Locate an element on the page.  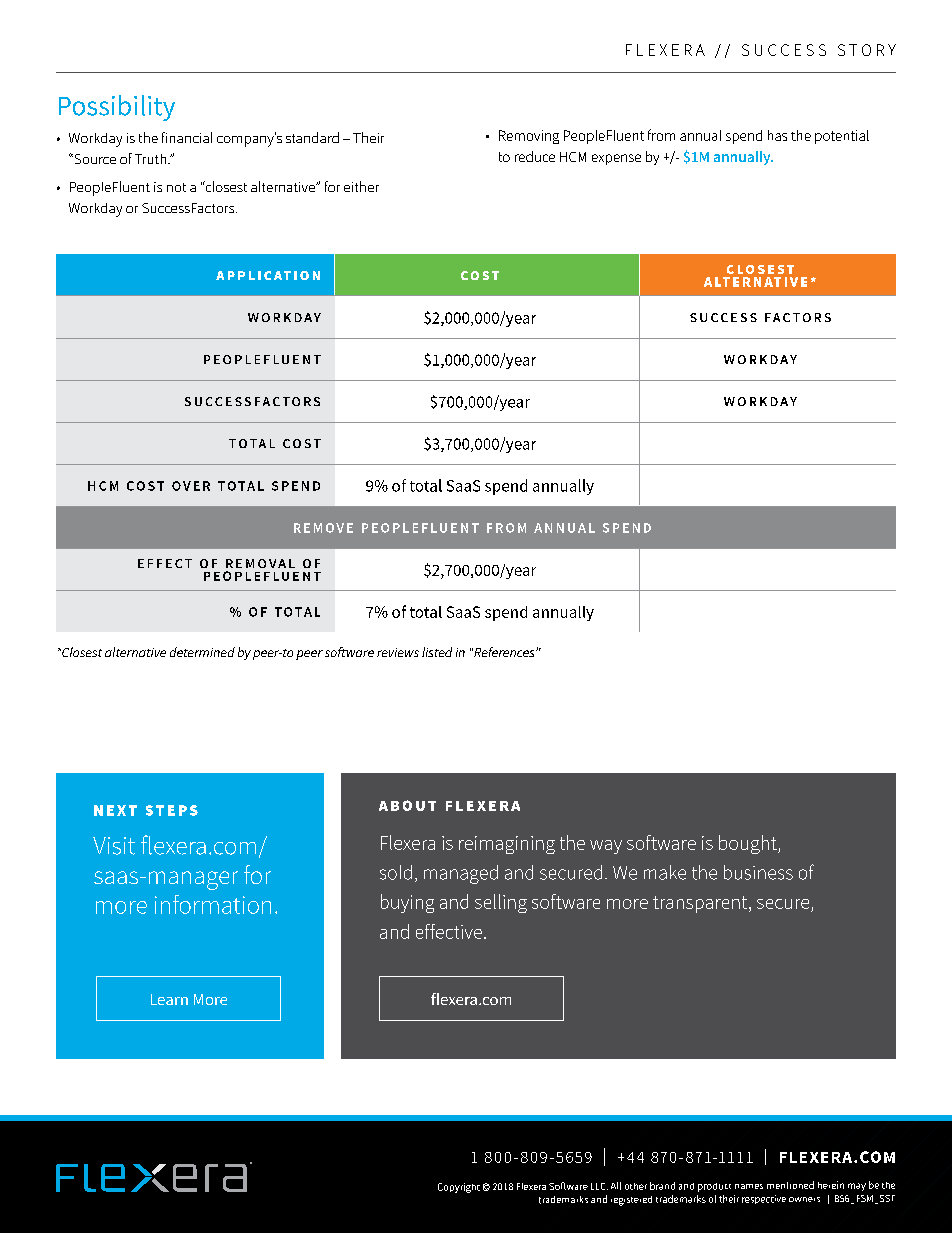
Removing is located at coordinates (529, 137).
